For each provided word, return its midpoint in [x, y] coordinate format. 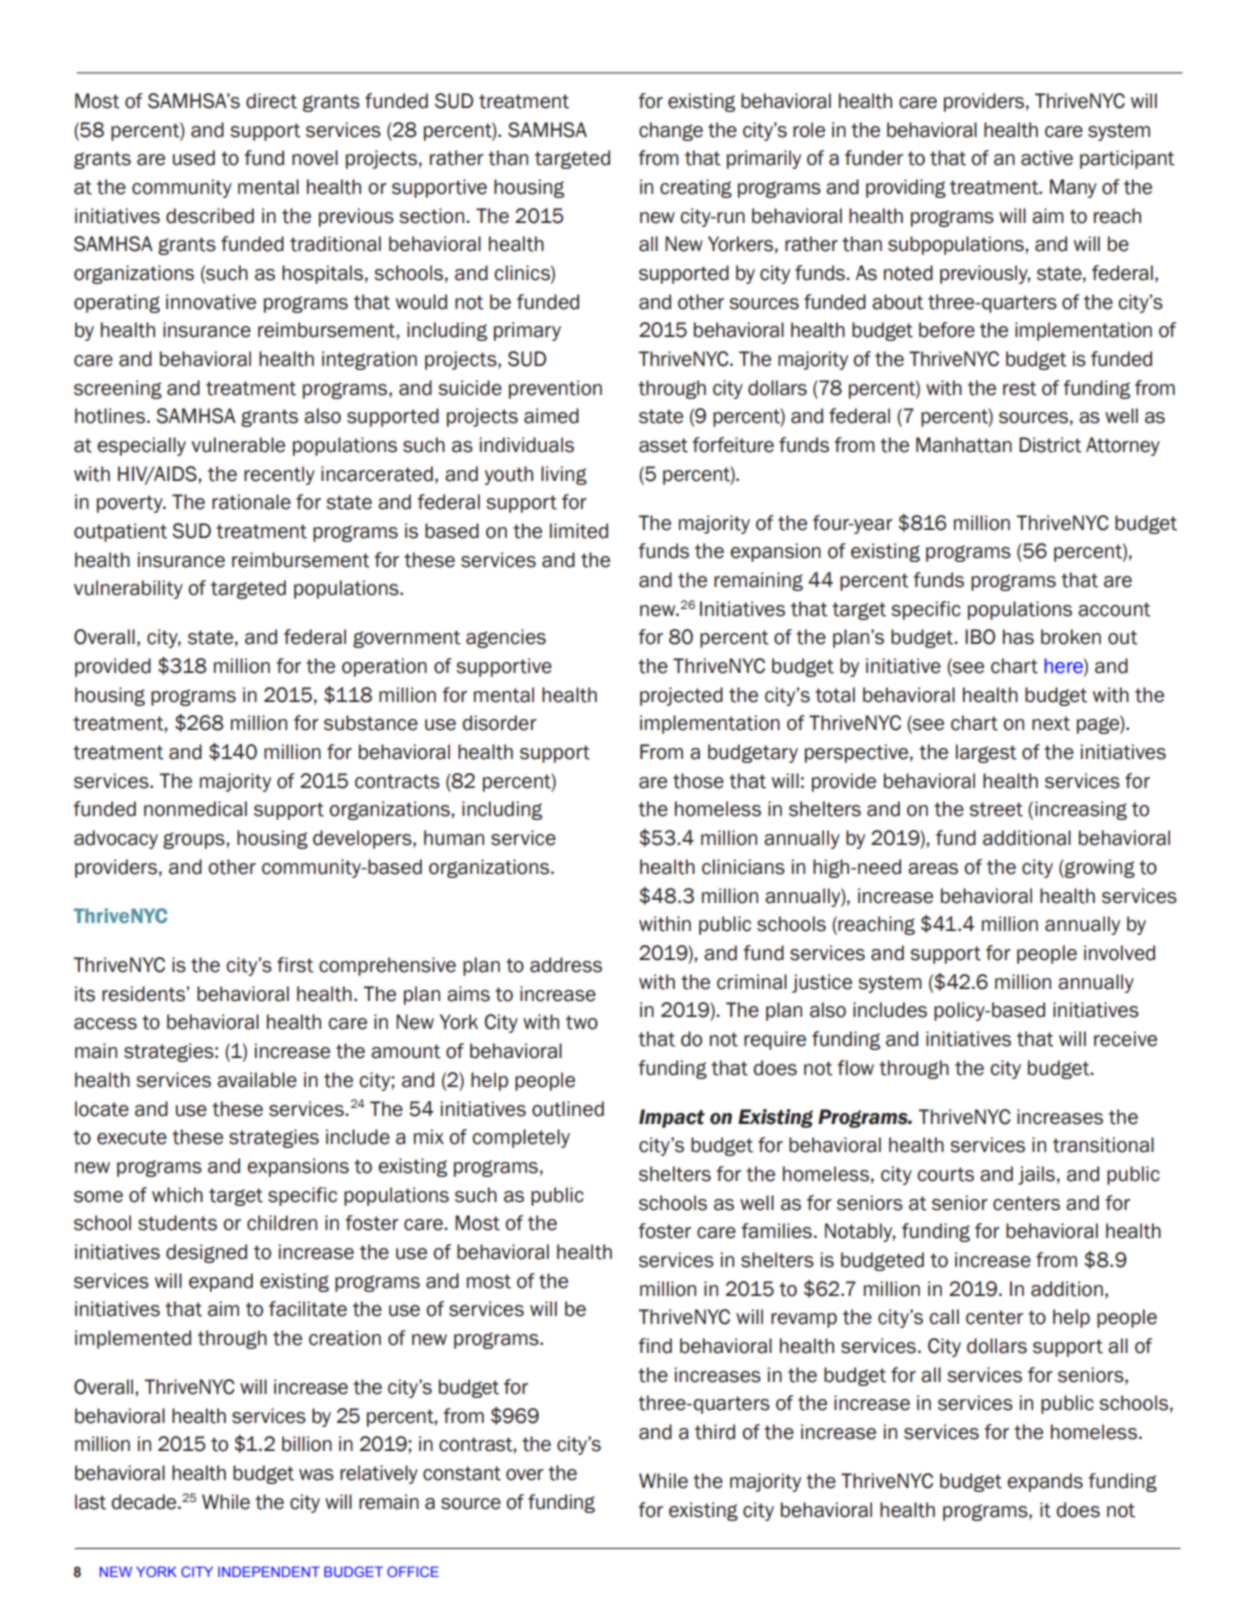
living [564, 475]
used [194, 158]
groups [195, 840]
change [671, 131]
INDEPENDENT [269, 1571]
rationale [251, 502]
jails [1036, 1175]
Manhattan [964, 445]
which [177, 1195]
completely [521, 1138]
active [1047, 158]
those [698, 781]
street [996, 809]
